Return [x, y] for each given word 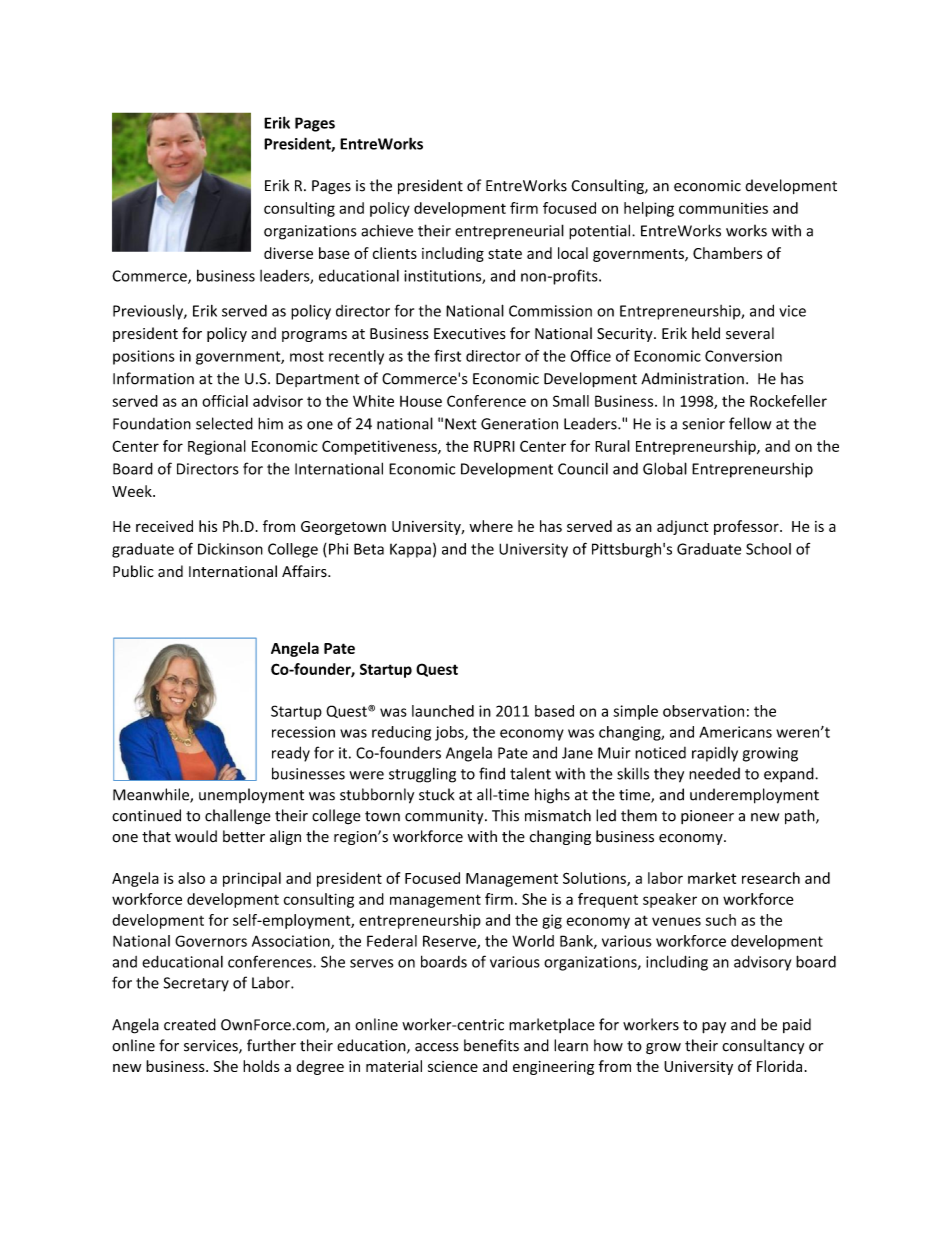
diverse [288, 253]
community [445, 817]
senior [703, 424]
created [190, 1024]
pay [714, 1028]
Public [133, 571]
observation [703, 711]
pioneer [707, 817]
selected [224, 423]
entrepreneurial [509, 232]
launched [443, 711]
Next [461, 424]
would [196, 836]
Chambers [727, 253]
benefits [491, 1045]
